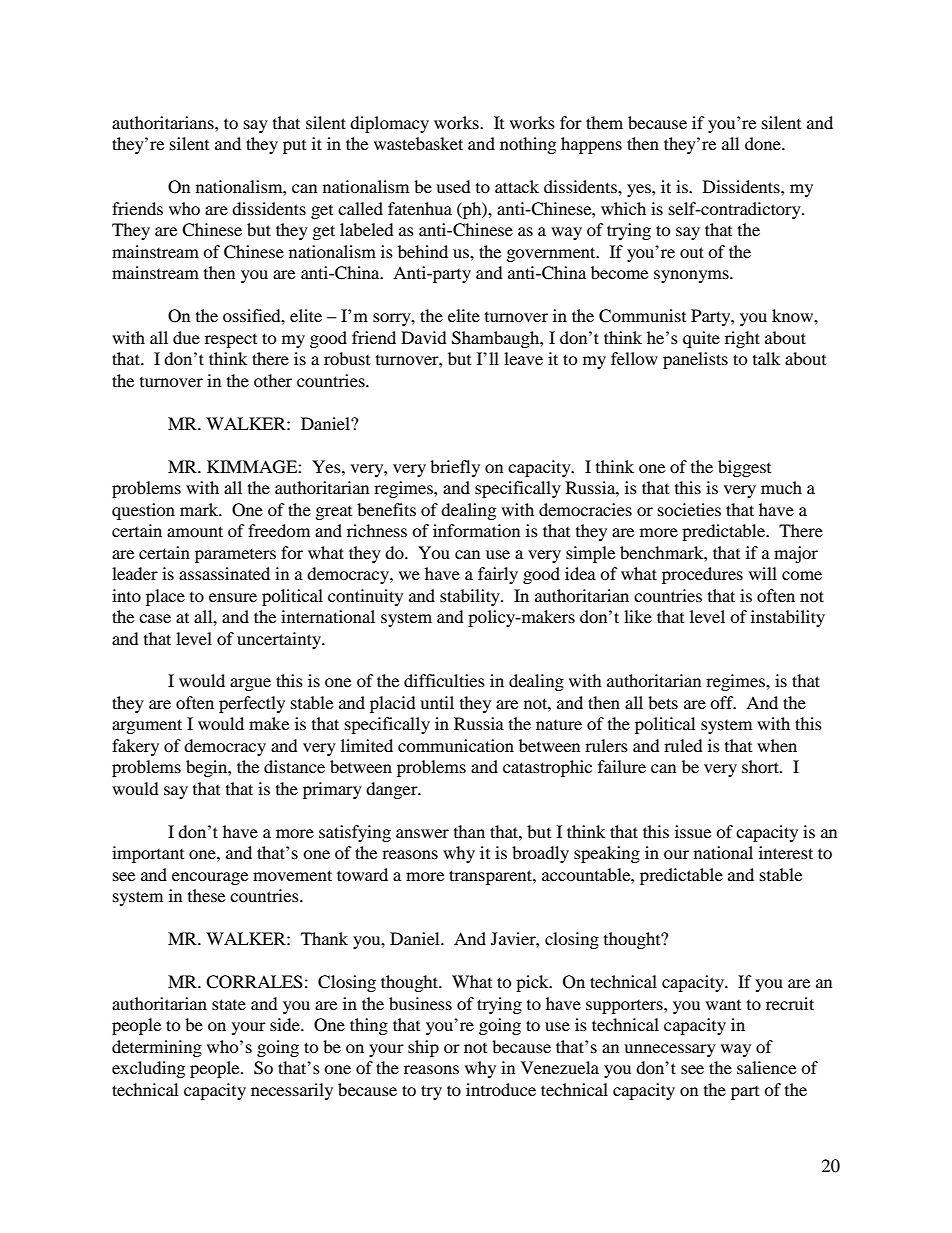 Image resolution: width=952 pixels, height=1233 pixels. Describe the element at coordinates (693, 831) in the page. I see `issue` at that location.
